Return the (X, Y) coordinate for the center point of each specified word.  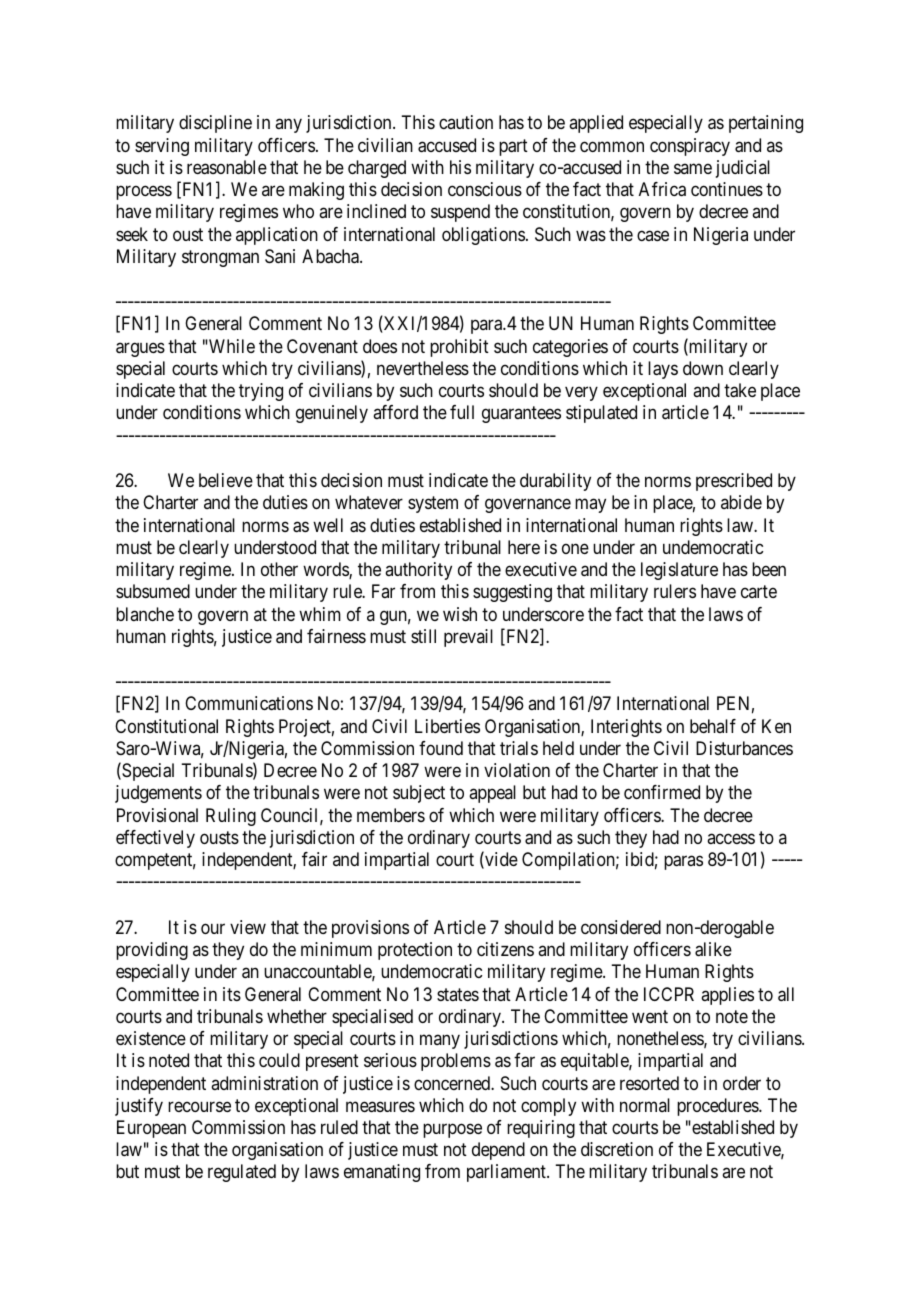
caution (466, 122)
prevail (468, 638)
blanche (145, 614)
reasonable (227, 167)
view (248, 927)
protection (415, 951)
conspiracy (690, 147)
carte (759, 592)
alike (713, 949)
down (703, 368)
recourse (199, 1106)
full (462, 412)
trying (261, 392)
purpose (452, 1131)
